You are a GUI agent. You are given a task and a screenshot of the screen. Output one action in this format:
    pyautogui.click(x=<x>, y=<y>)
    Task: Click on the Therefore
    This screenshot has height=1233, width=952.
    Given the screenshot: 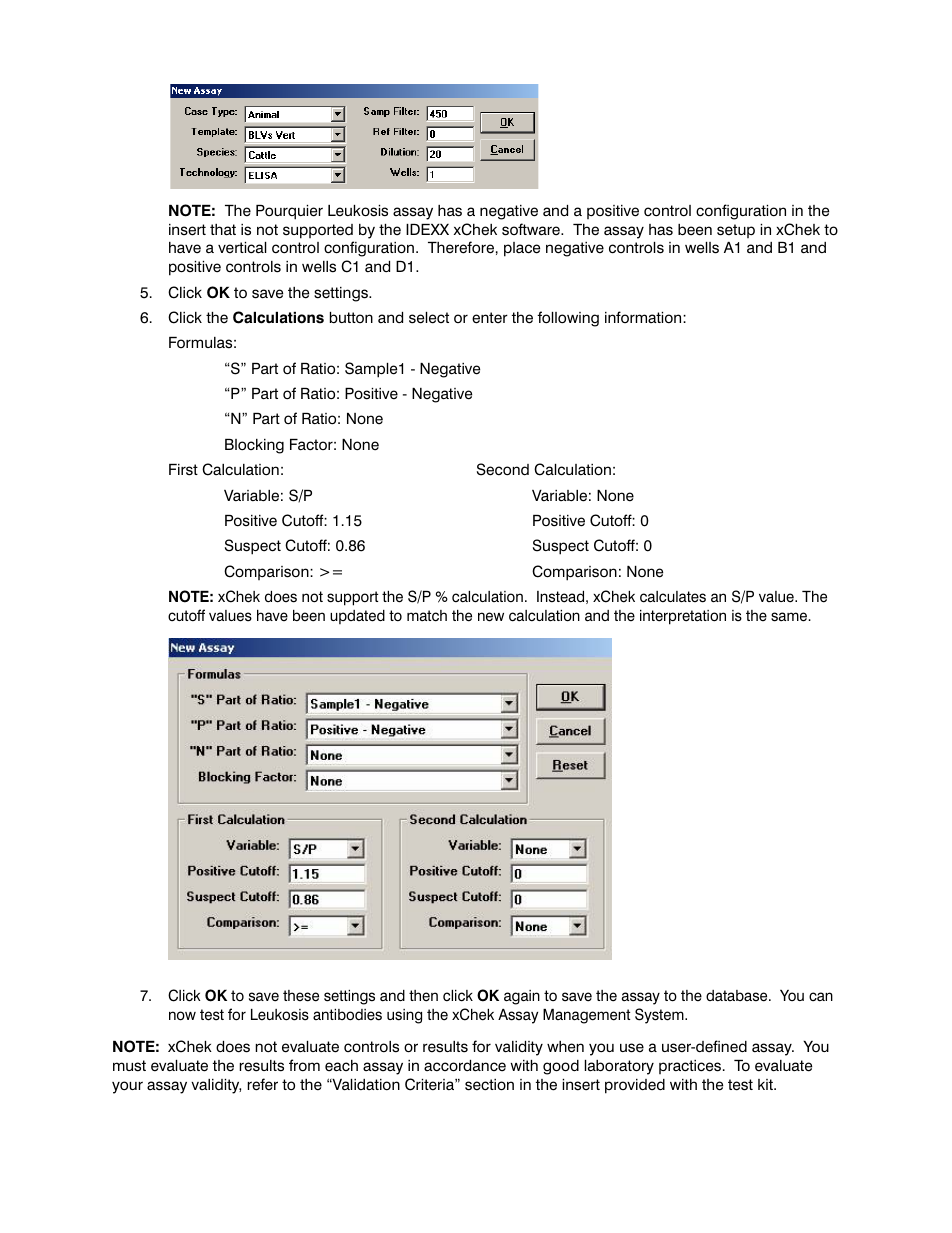 What is the action you would take?
    pyautogui.click(x=461, y=247)
